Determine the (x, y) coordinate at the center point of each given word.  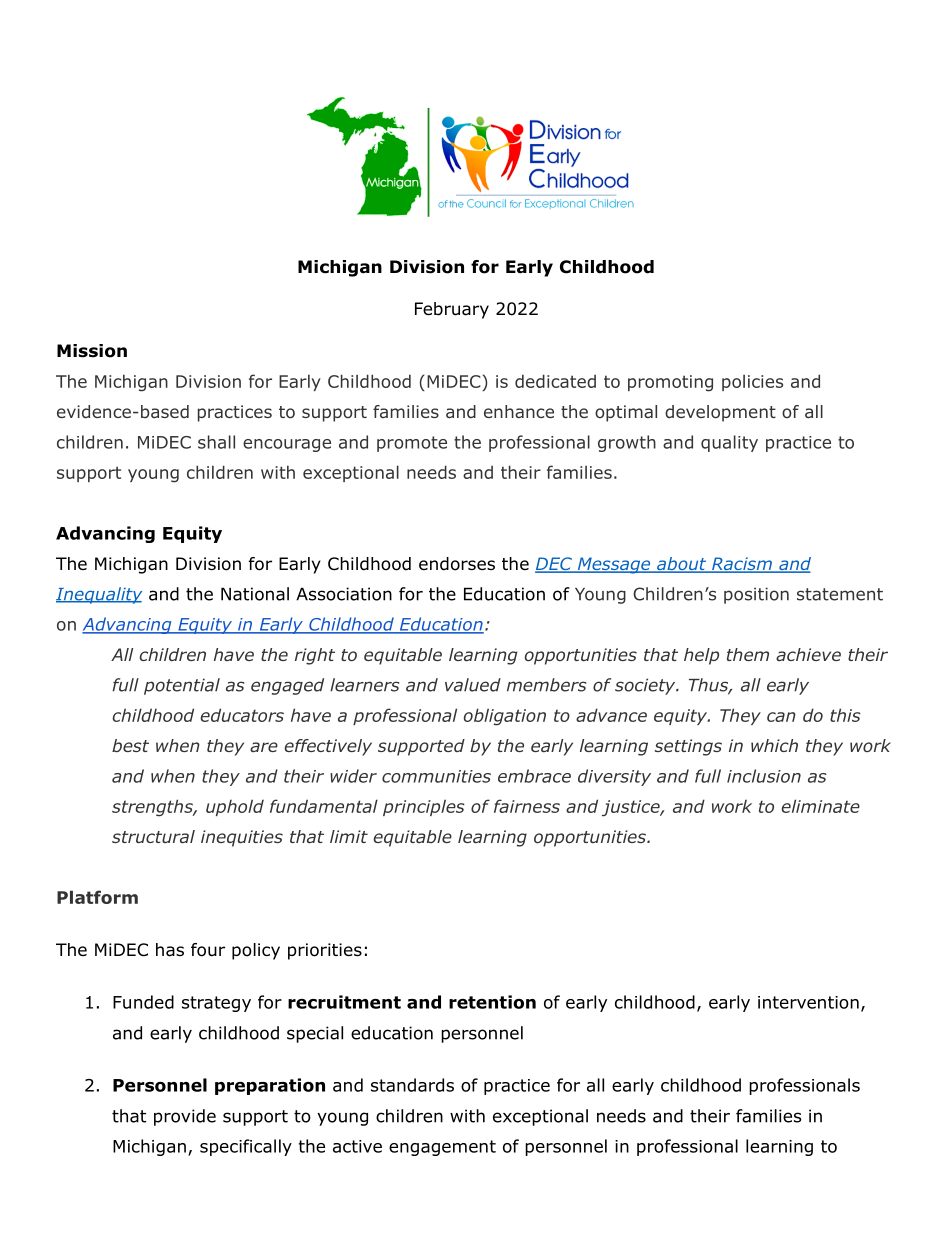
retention (492, 1002)
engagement (442, 1148)
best (130, 745)
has (170, 950)
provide (185, 1117)
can (781, 717)
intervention (808, 1002)
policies (752, 383)
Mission (92, 351)
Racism (742, 565)
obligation (505, 717)
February (452, 310)
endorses (457, 564)
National (255, 594)
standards (412, 1085)
